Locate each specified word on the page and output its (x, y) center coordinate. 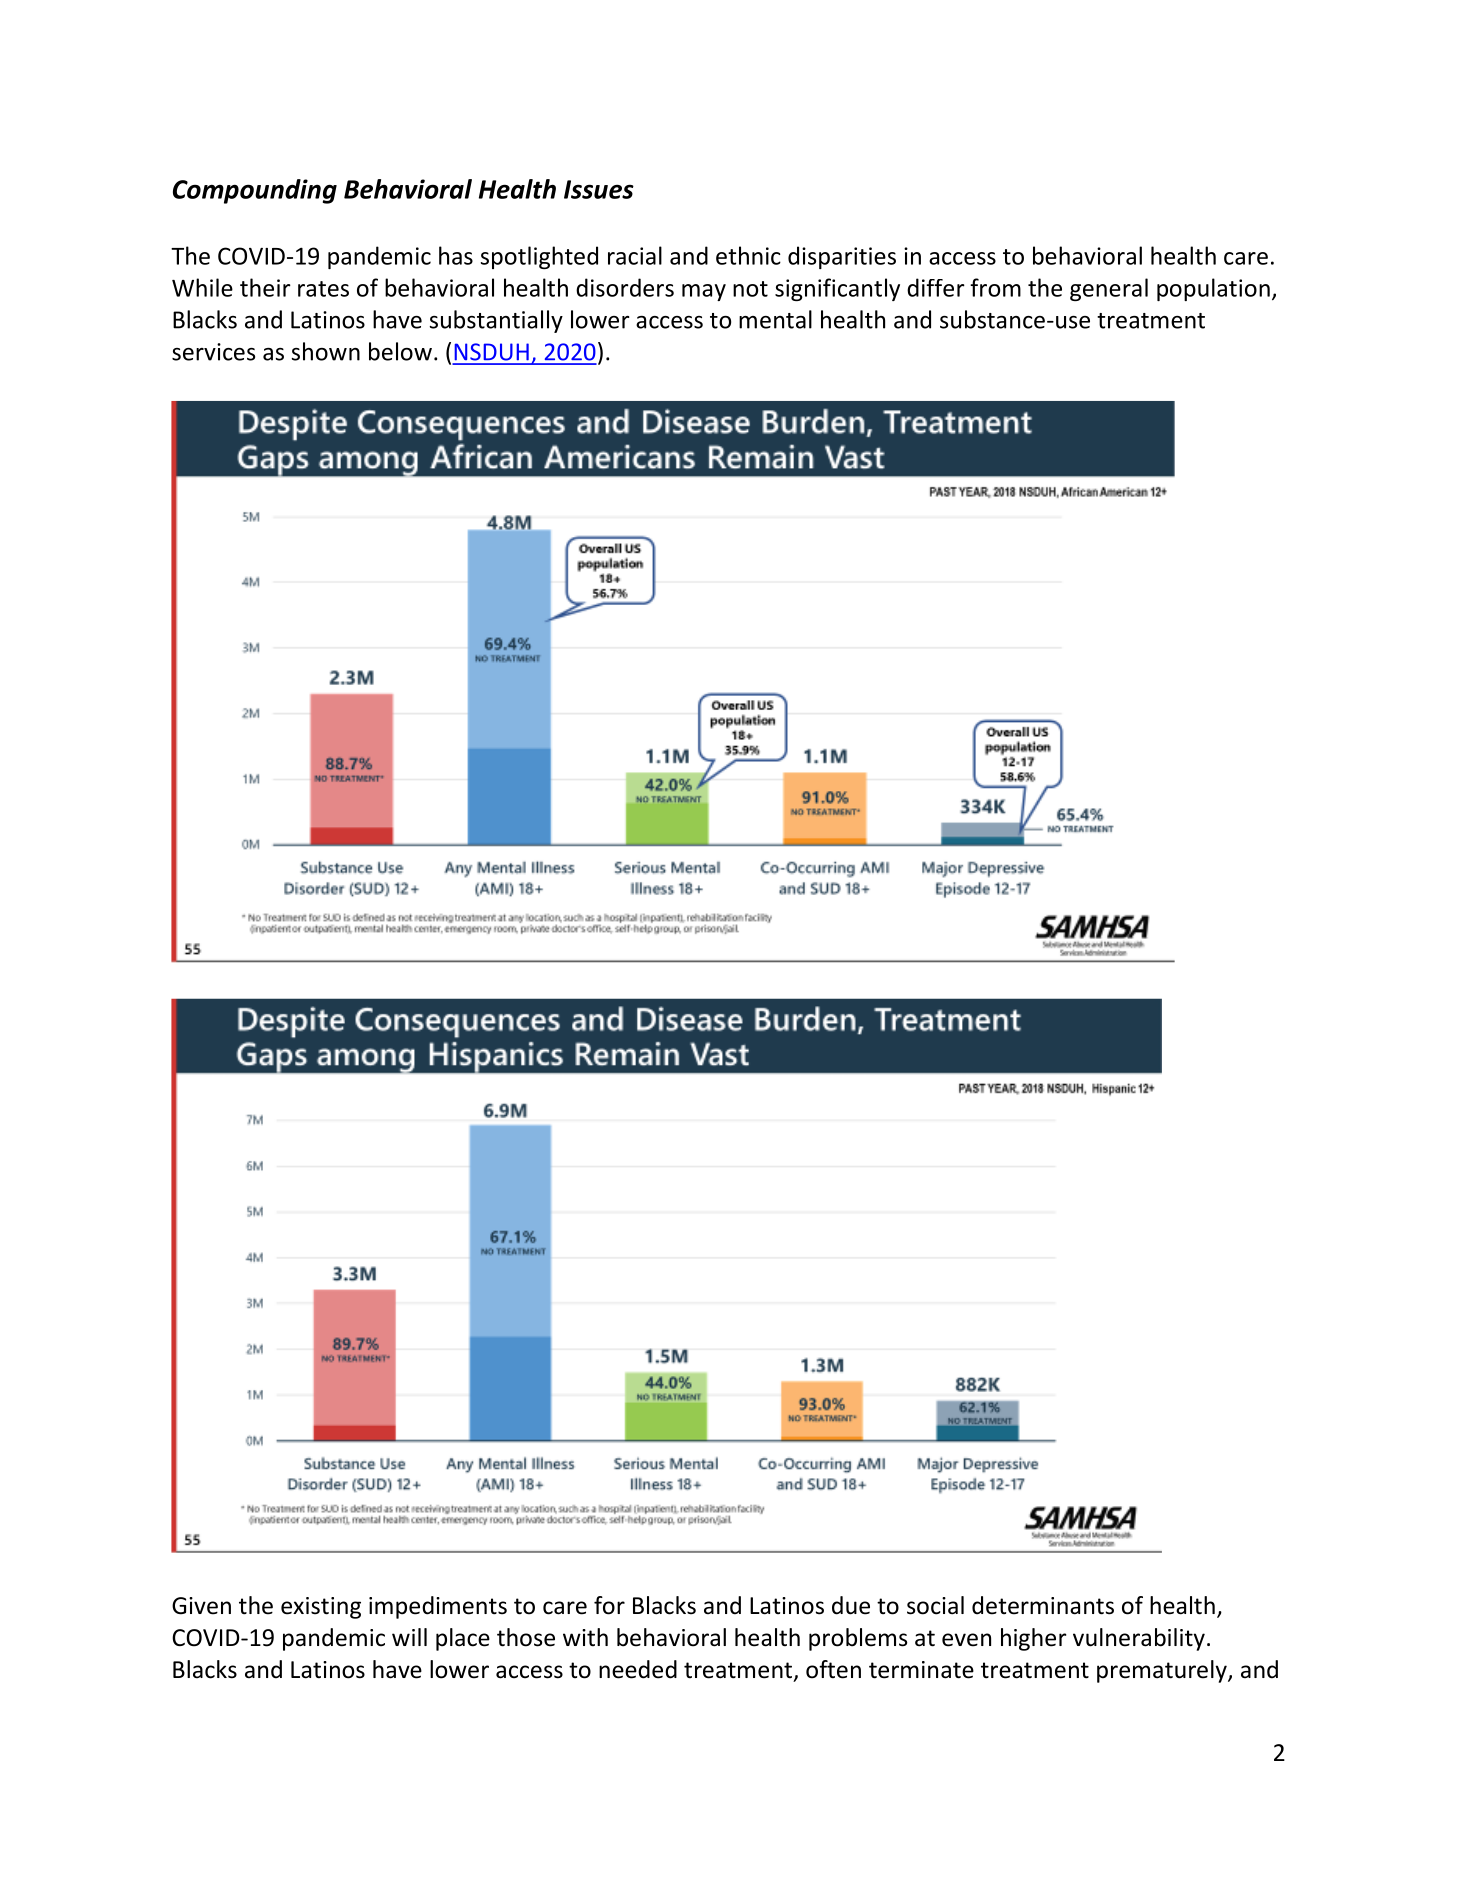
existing (321, 1608)
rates (323, 289)
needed (638, 1669)
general (1109, 289)
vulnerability (1139, 1639)
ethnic (748, 255)
